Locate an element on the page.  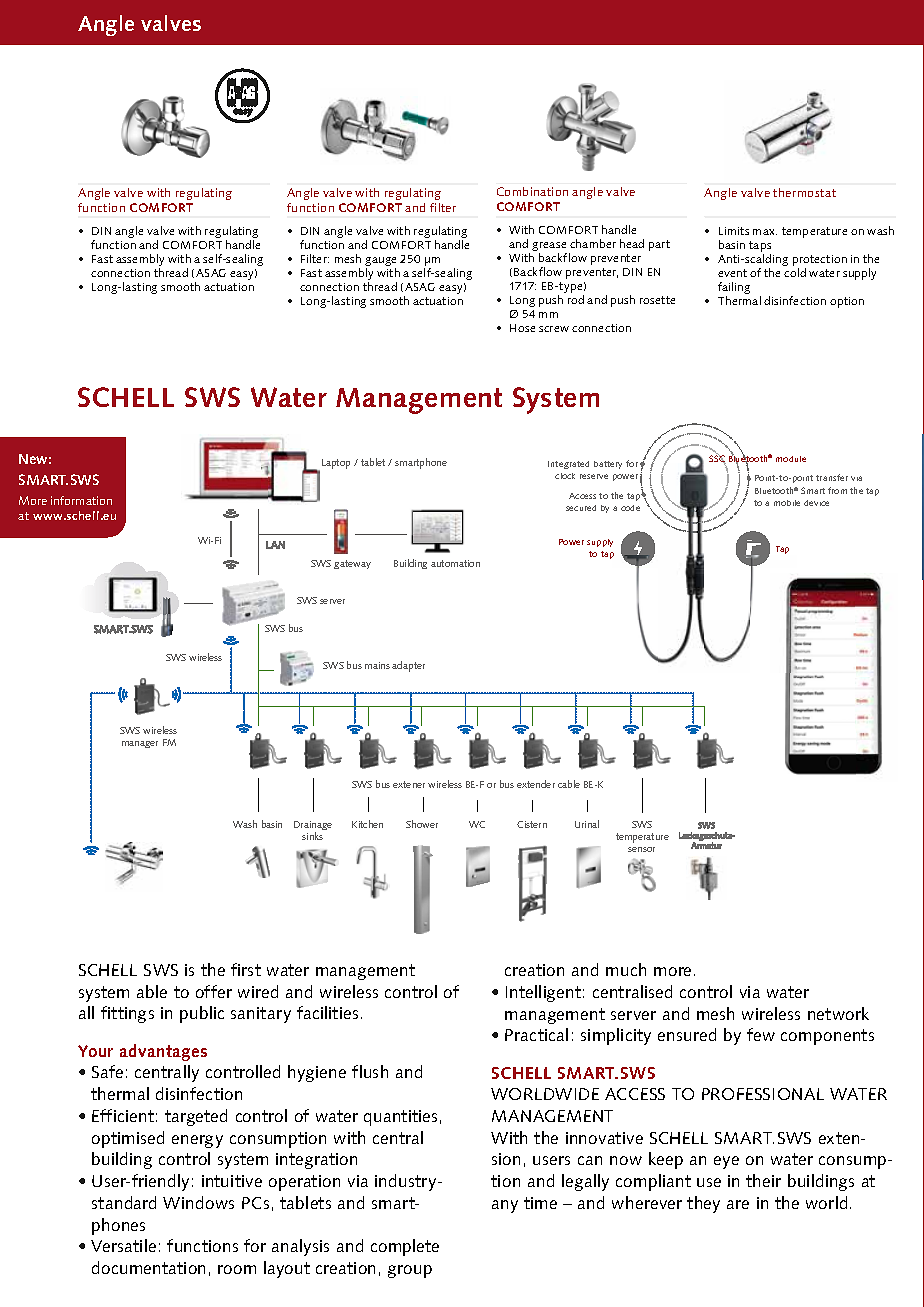
grease is located at coordinates (549, 248).
